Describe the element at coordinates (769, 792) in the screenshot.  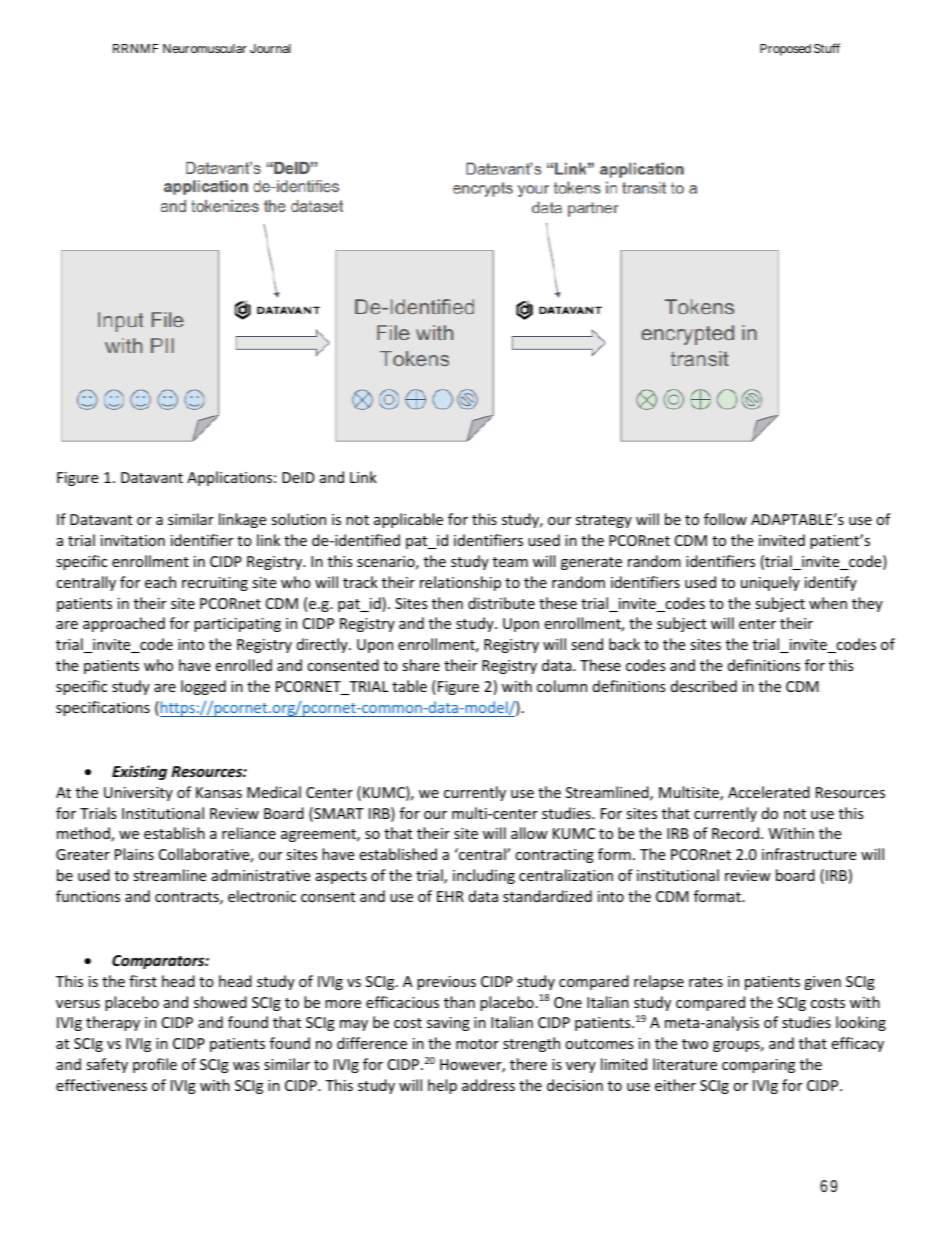
I see `Accelerated` at that location.
